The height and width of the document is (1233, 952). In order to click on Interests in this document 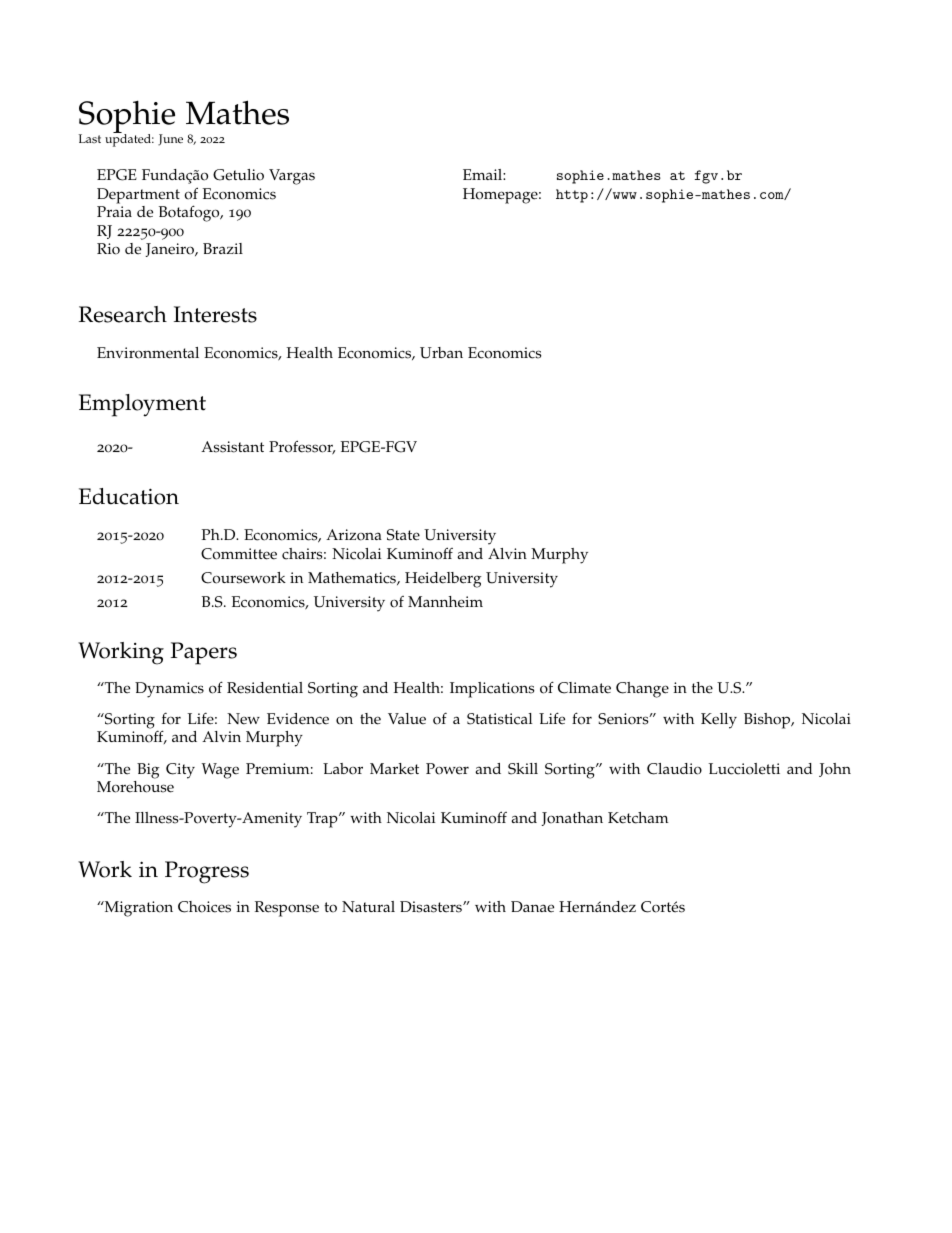, I will do `click(215, 314)`.
